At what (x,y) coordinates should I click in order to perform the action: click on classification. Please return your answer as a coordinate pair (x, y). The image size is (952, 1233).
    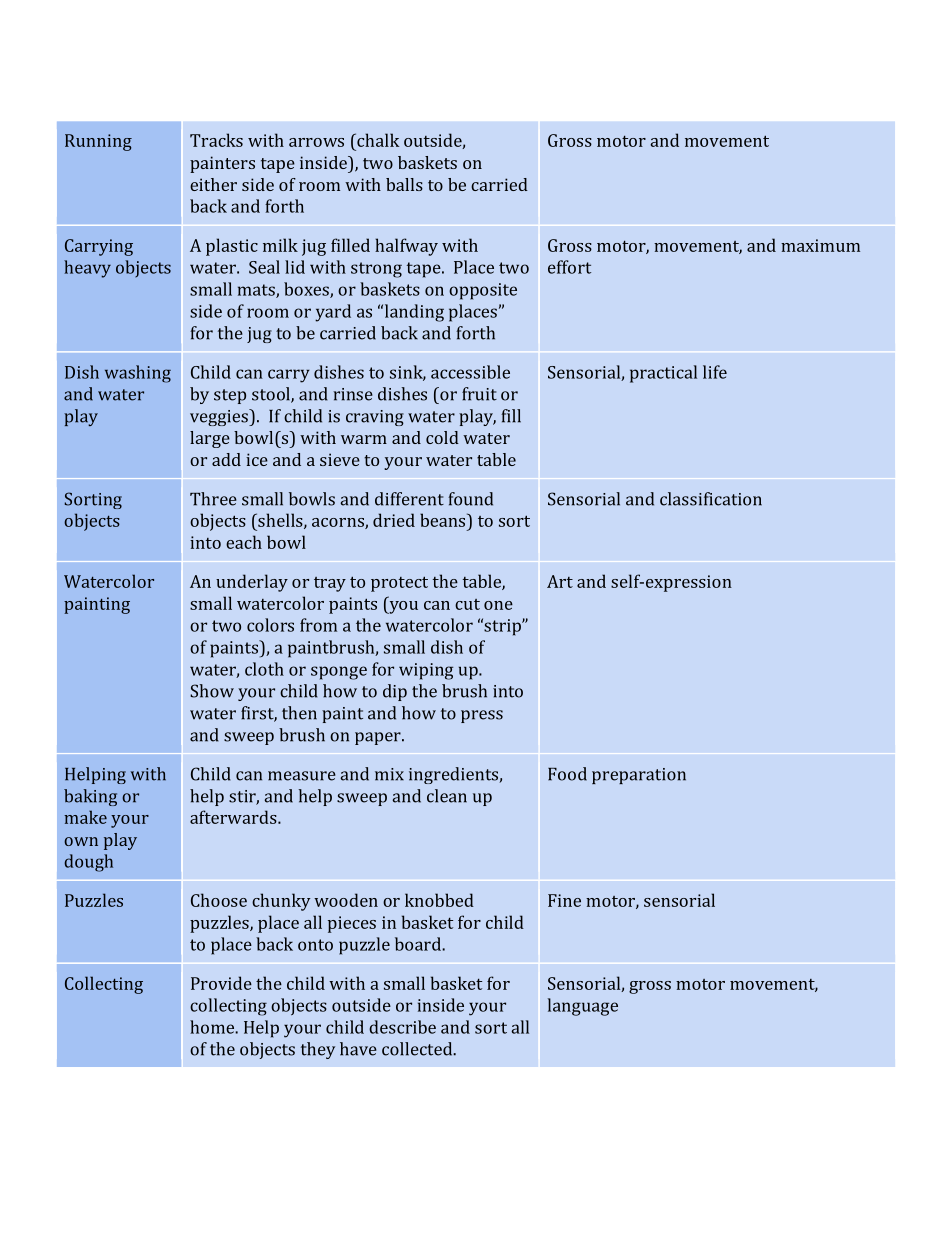
    Looking at the image, I should click on (711, 499).
